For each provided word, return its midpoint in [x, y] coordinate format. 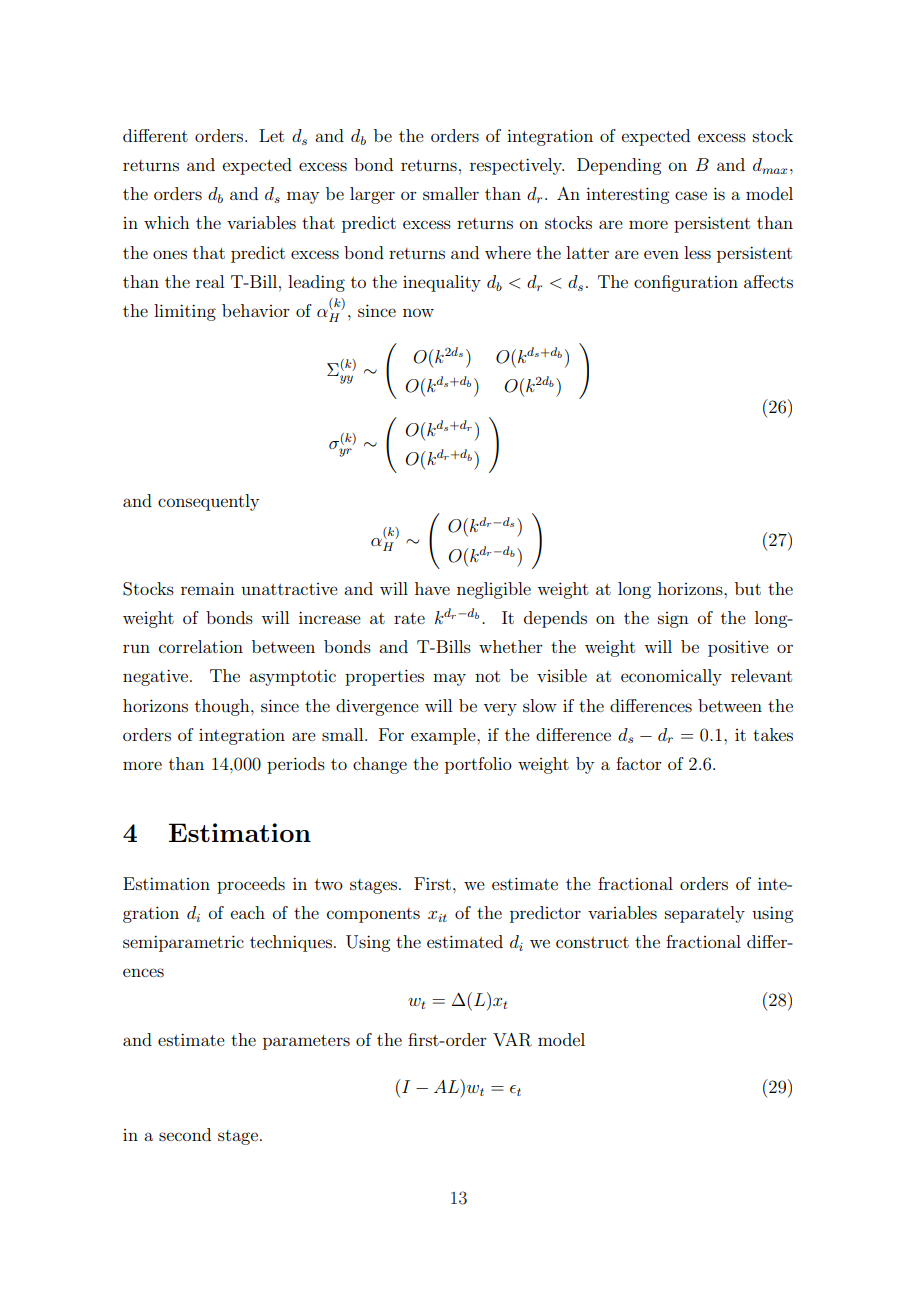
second [185, 1134]
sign [673, 620]
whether [511, 646]
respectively [517, 166]
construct [592, 942]
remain [208, 589]
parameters [306, 1042]
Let [271, 135]
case [691, 195]
